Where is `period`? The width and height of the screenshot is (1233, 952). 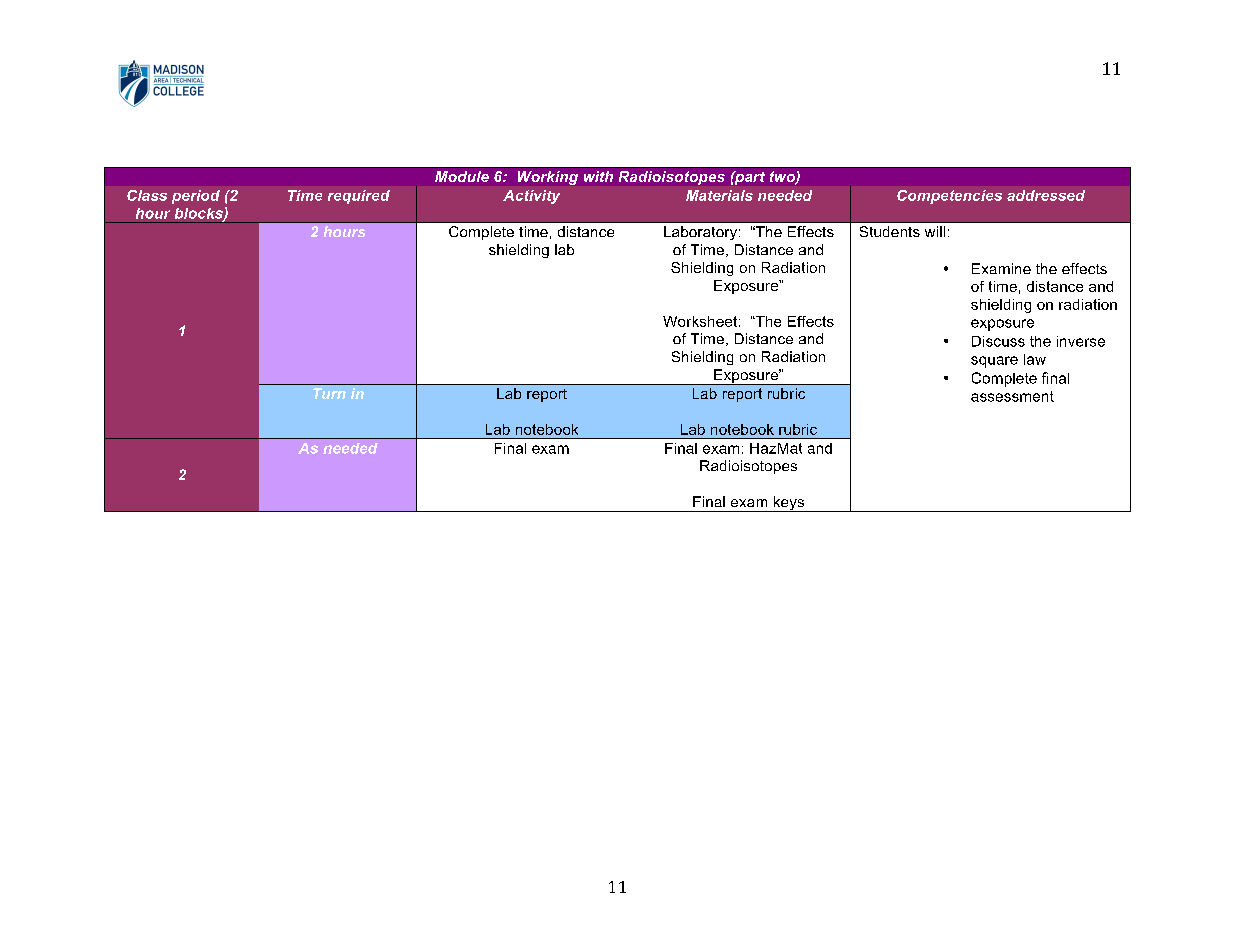
period is located at coordinates (196, 197).
